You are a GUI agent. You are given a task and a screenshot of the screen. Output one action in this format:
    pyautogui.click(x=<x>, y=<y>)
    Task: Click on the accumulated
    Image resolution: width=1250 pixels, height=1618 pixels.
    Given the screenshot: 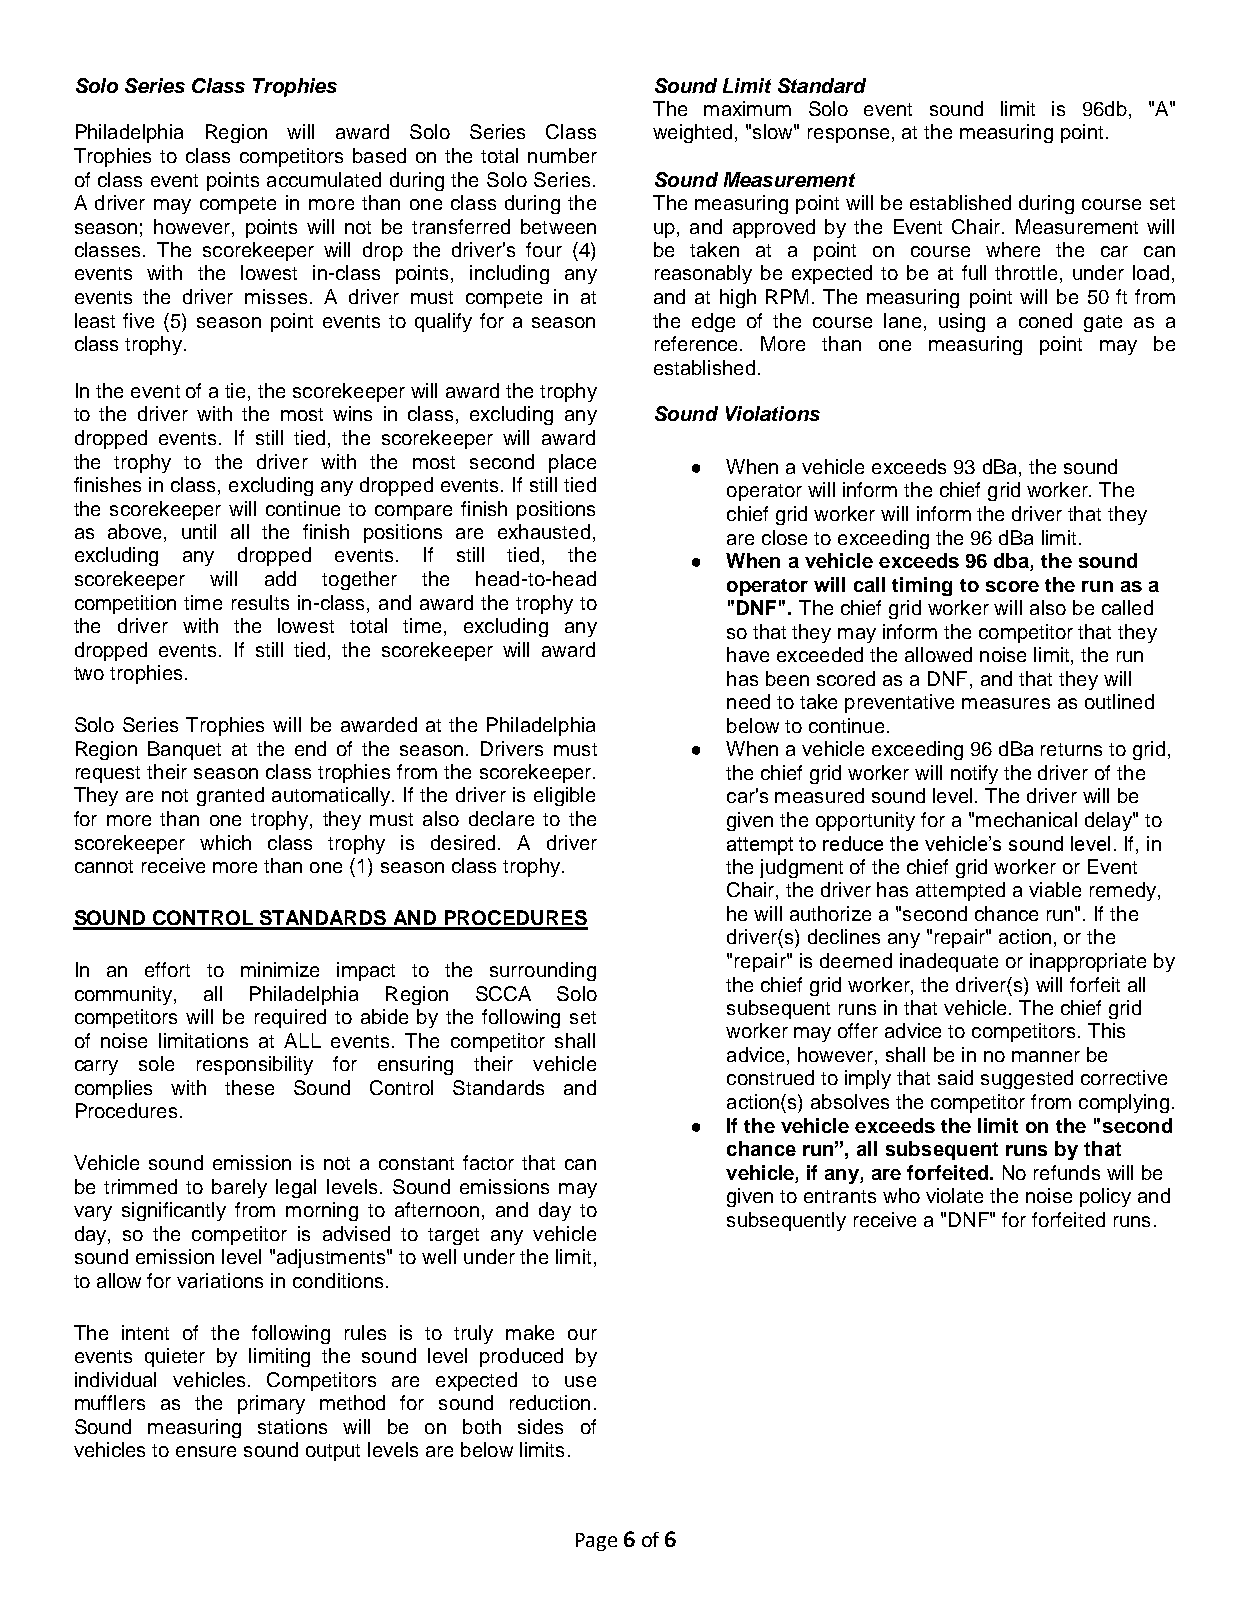 What is the action you would take?
    pyautogui.click(x=324, y=179)
